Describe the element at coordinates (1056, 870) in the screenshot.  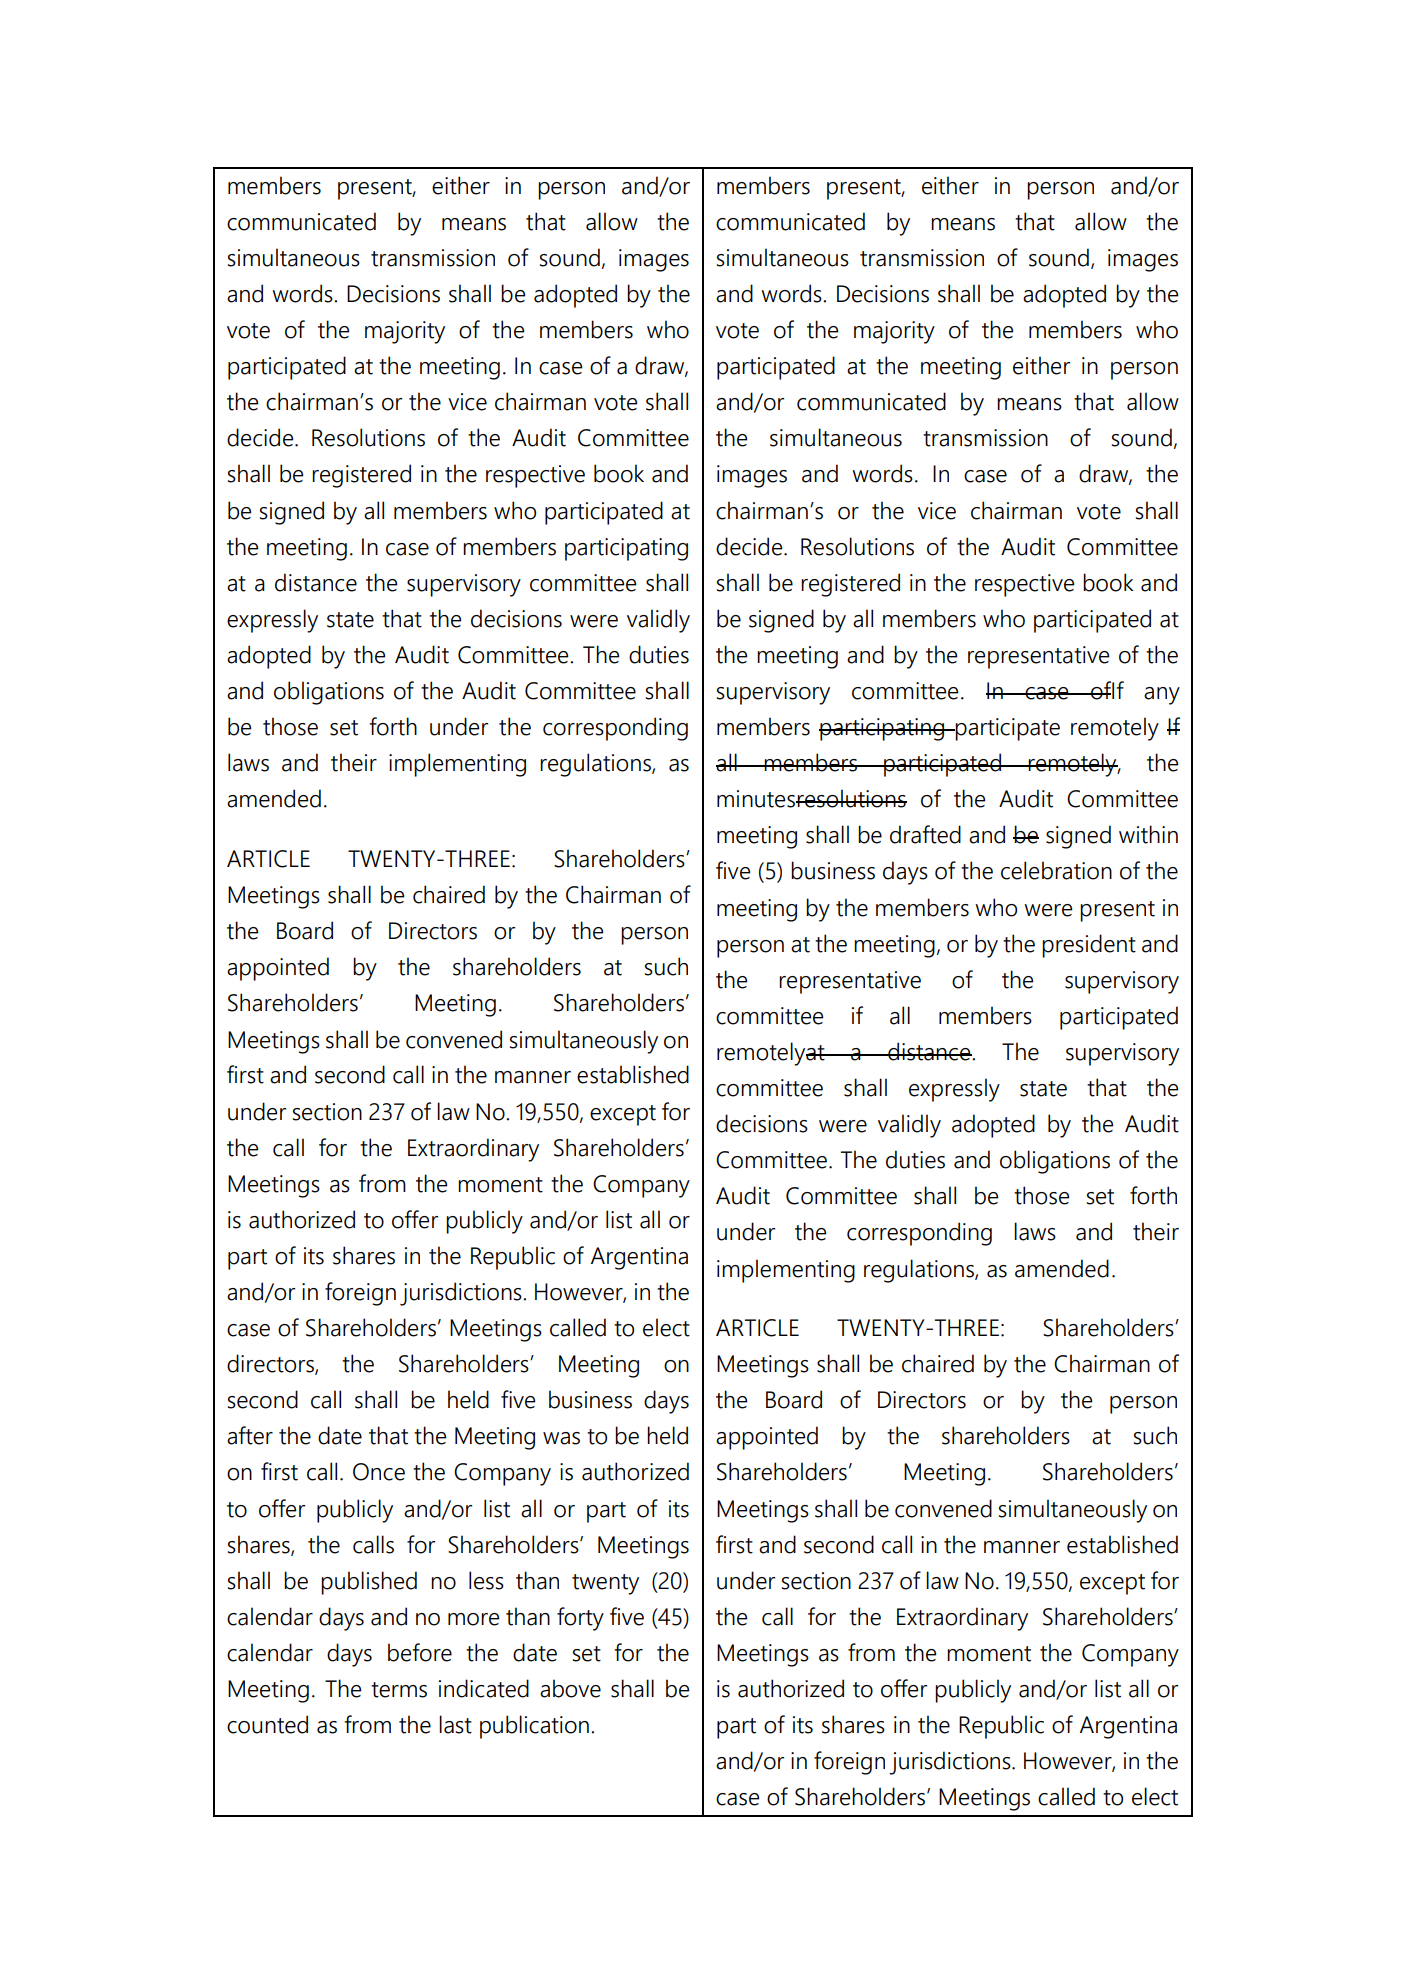
I see `celebration` at that location.
